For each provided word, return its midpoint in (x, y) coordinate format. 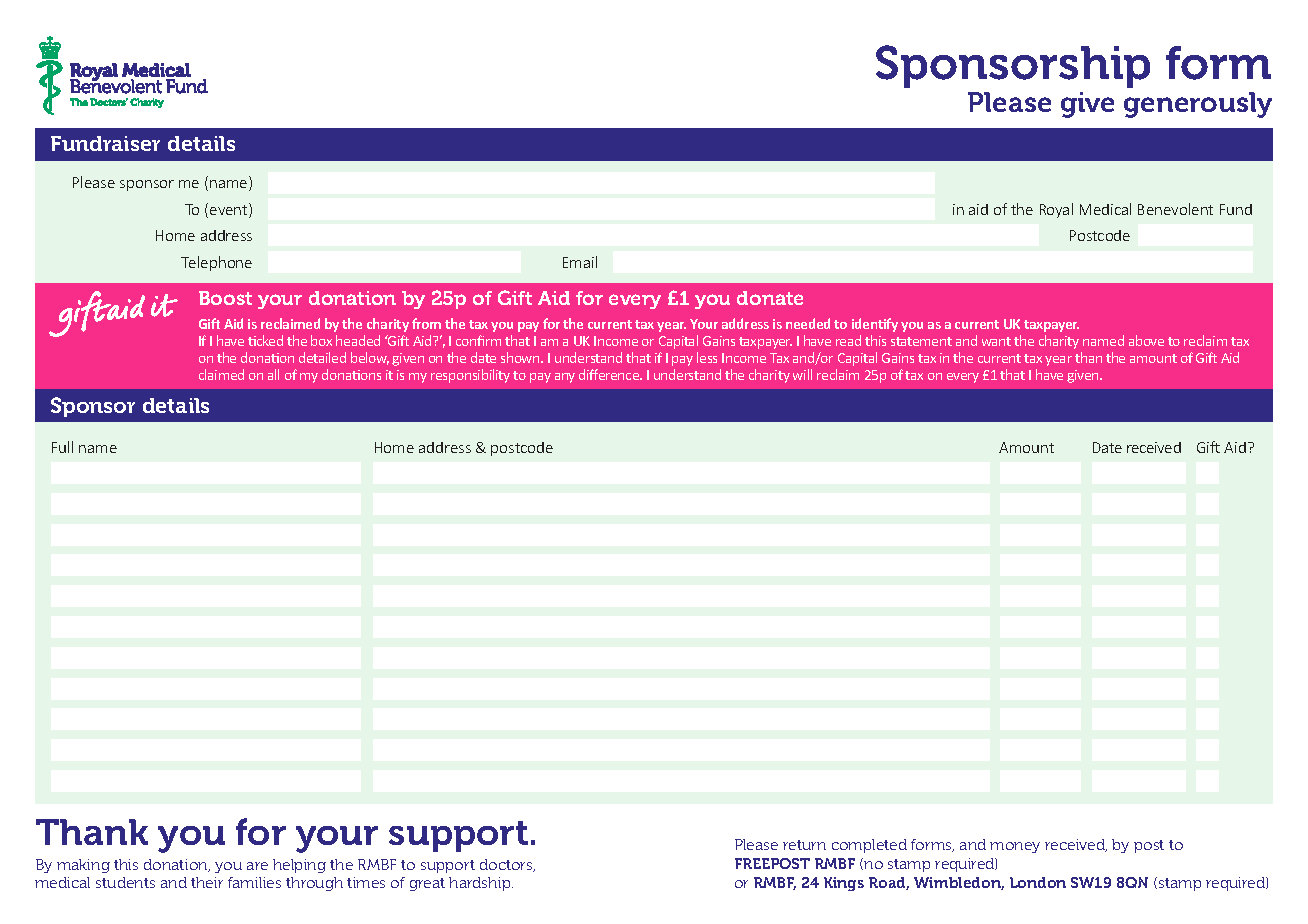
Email (580, 262)
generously (1198, 105)
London (1038, 882)
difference (610, 374)
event (230, 210)
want (996, 341)
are (257, 866)
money (1015, 847)
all (273, 374)
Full (62, 447)
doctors (507, 865)
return (804, 845)
